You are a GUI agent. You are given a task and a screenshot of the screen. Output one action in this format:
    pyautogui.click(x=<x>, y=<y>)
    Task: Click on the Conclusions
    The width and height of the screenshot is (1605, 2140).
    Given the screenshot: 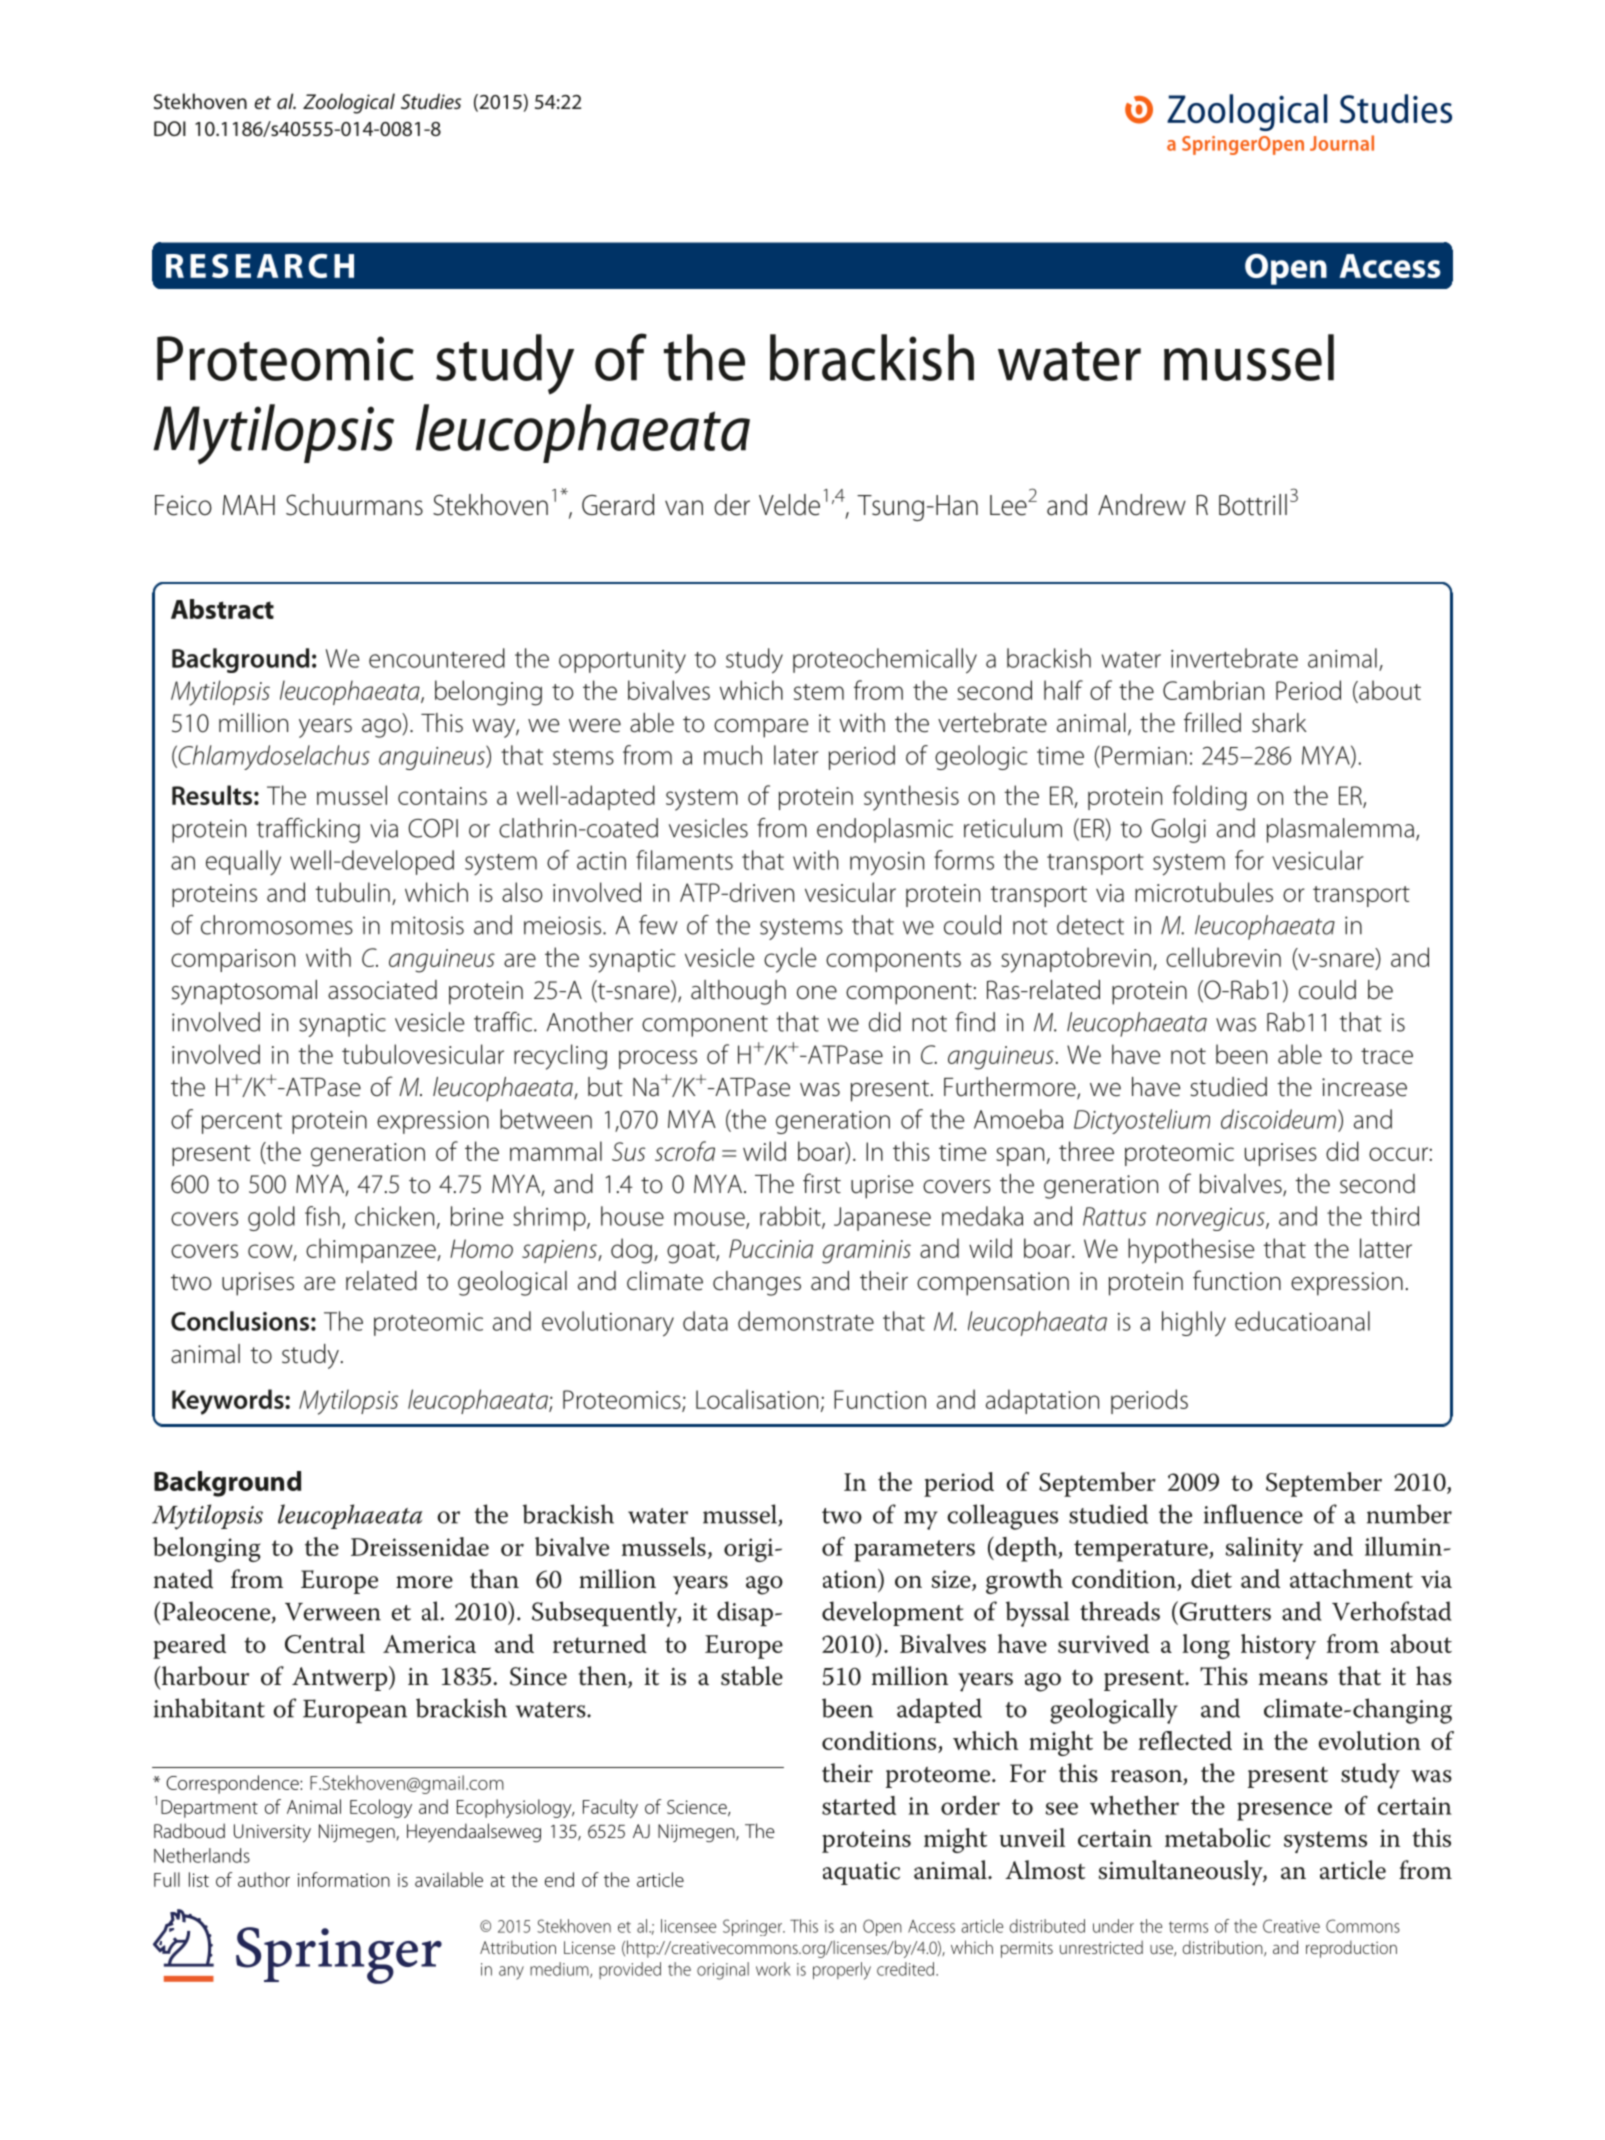 What is the action you would take?
    pyautogui.click(x=240, y=1321)
